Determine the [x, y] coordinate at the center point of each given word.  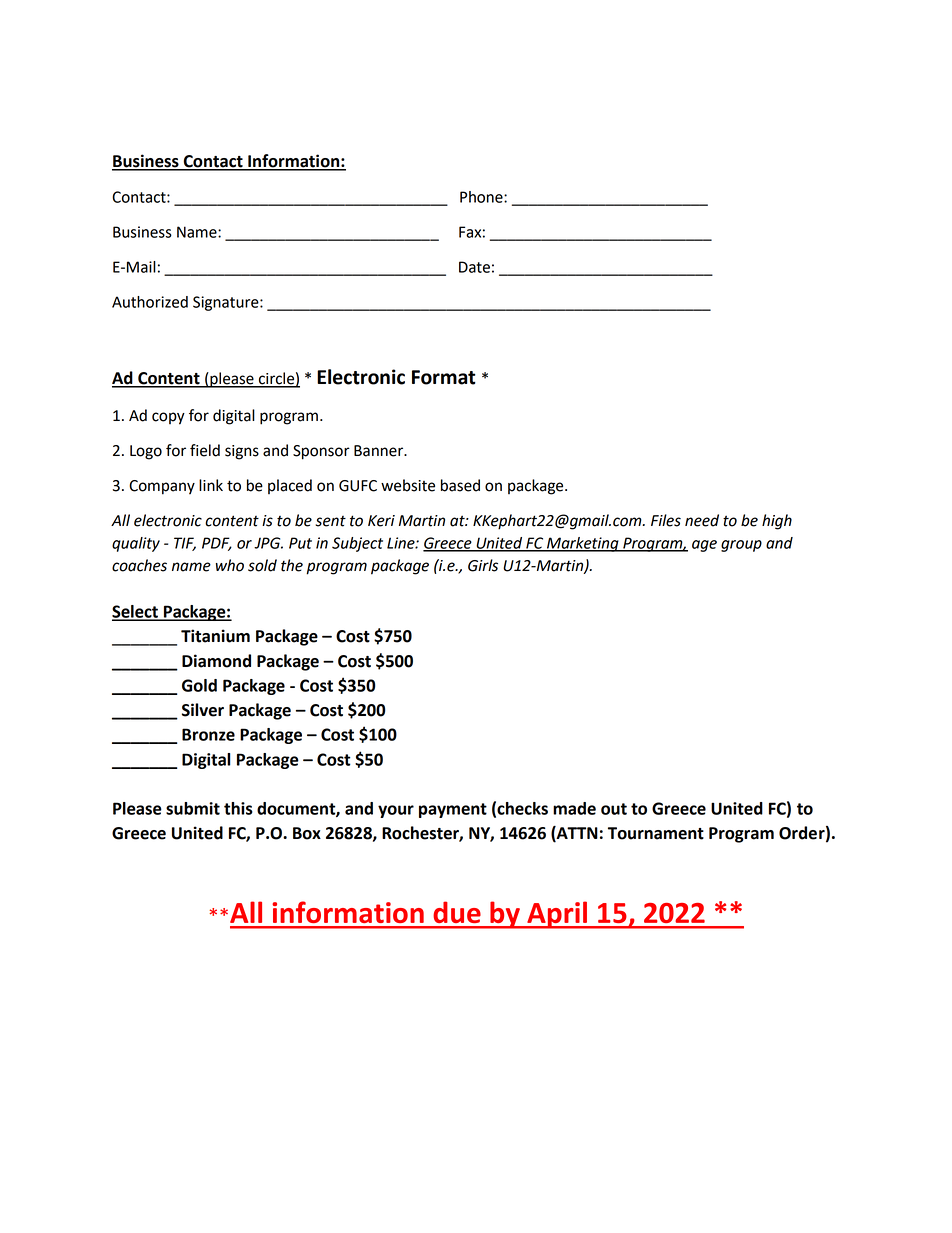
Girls [483, 565]
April [557, 915]
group [741, 546]
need [702, 520]
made [574, 808]
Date [474, 267]
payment [453, 810]
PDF [217, 544]
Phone [482, 197]
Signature [227, 303]
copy [168, 418]
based [460, 485]
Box [307, 833]
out [614, 809]
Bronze [208, 734]
